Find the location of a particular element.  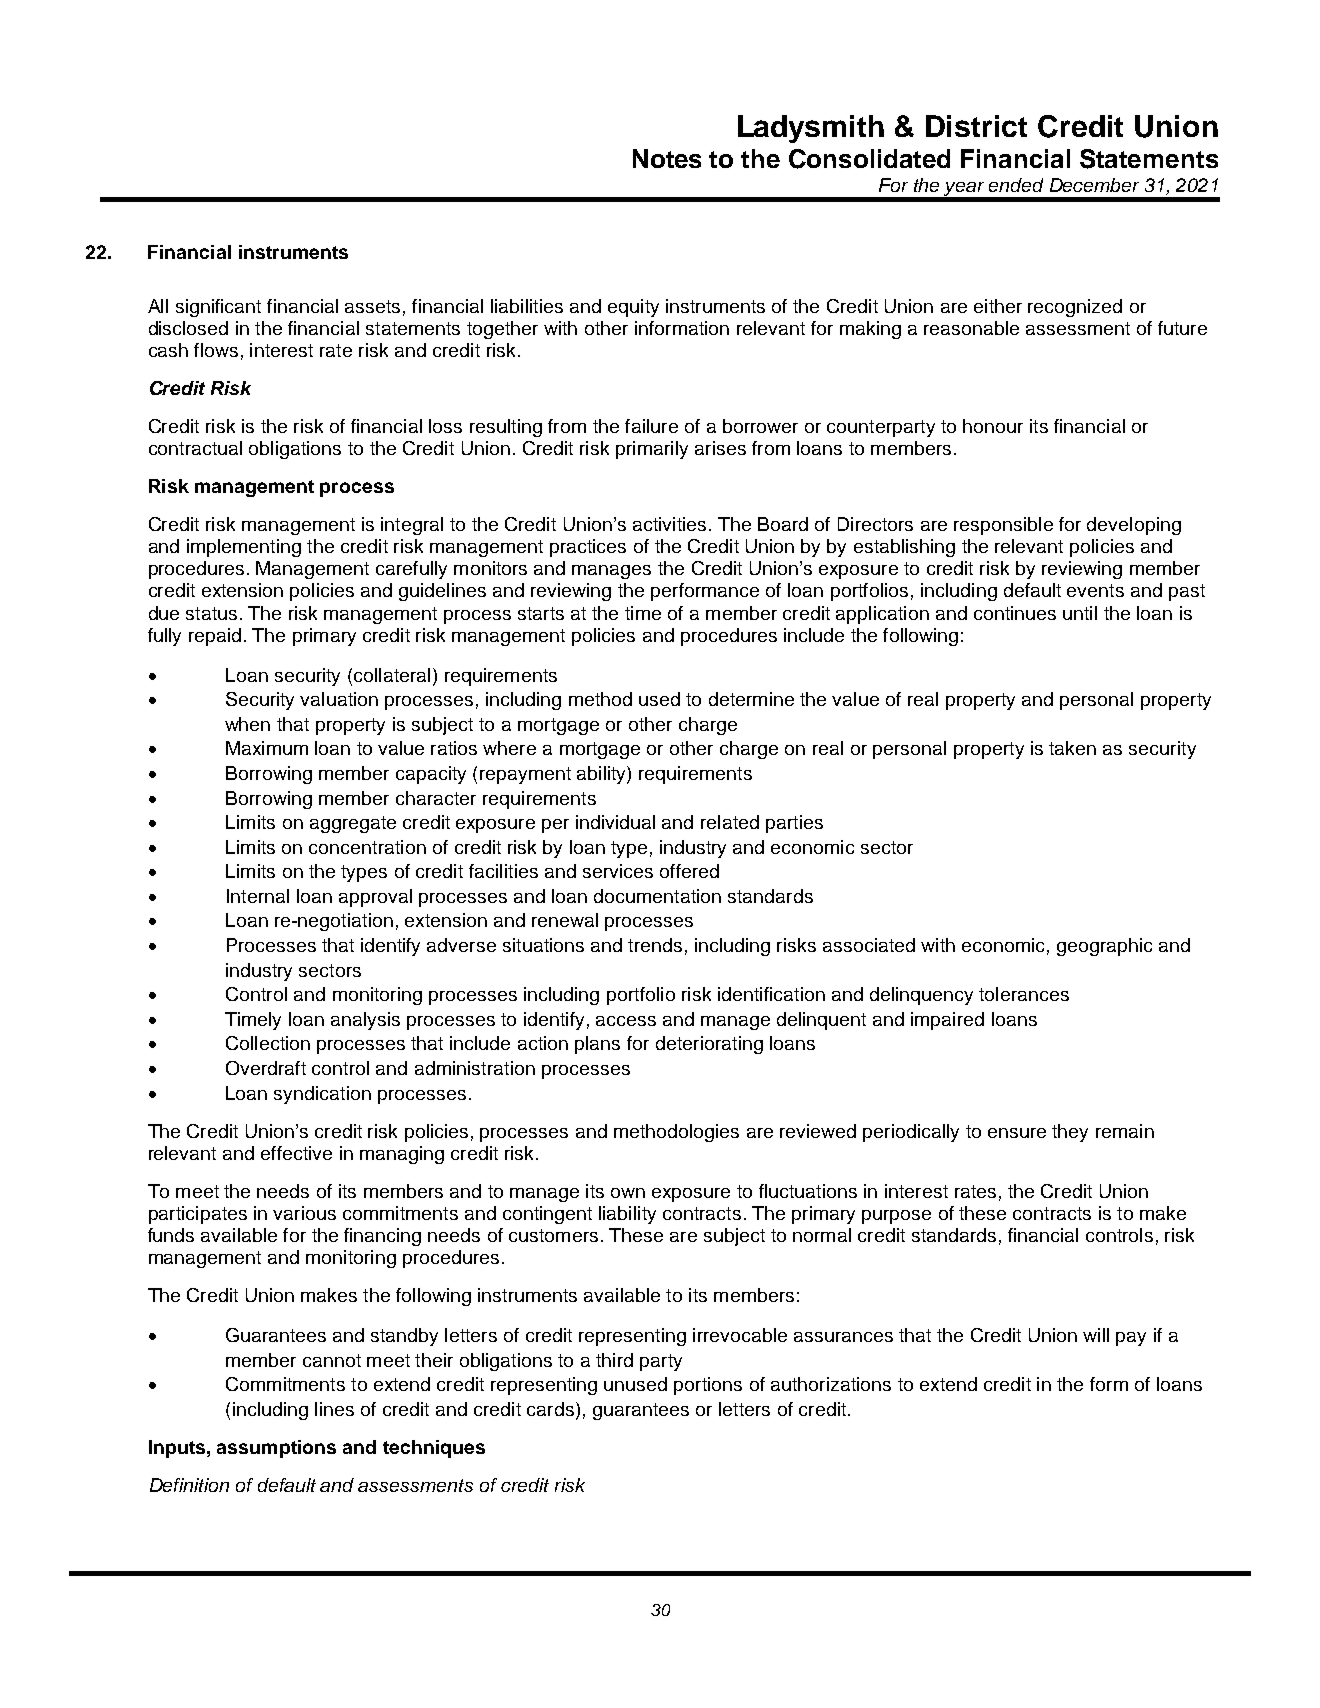

activities is located at coordinates (669, 524).
